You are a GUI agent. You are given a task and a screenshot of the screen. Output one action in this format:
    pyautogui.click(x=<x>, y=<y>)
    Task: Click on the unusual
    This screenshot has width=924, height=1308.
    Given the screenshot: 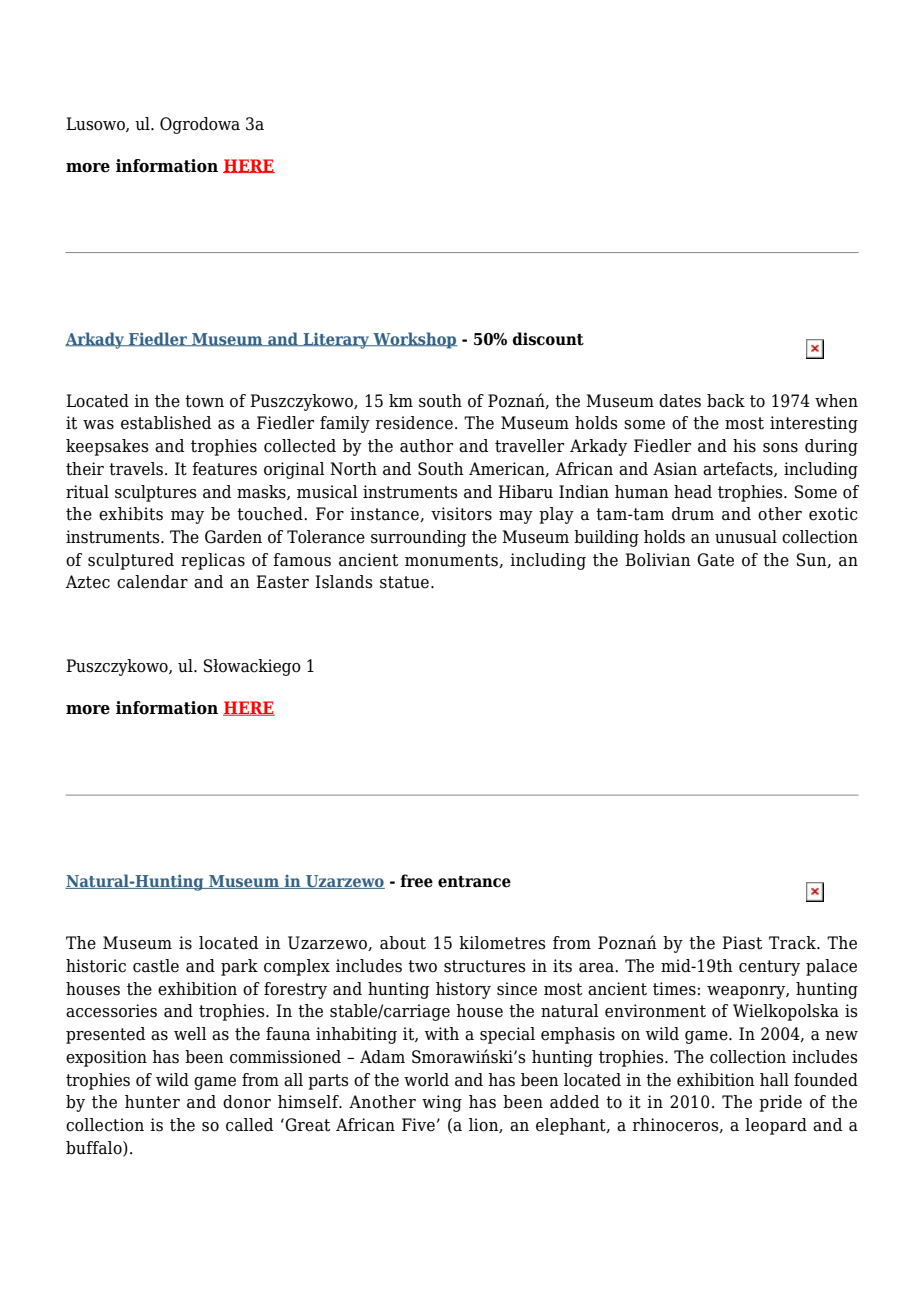 What is the action you would take?
    pyautogui.click(x=746, y=537)
